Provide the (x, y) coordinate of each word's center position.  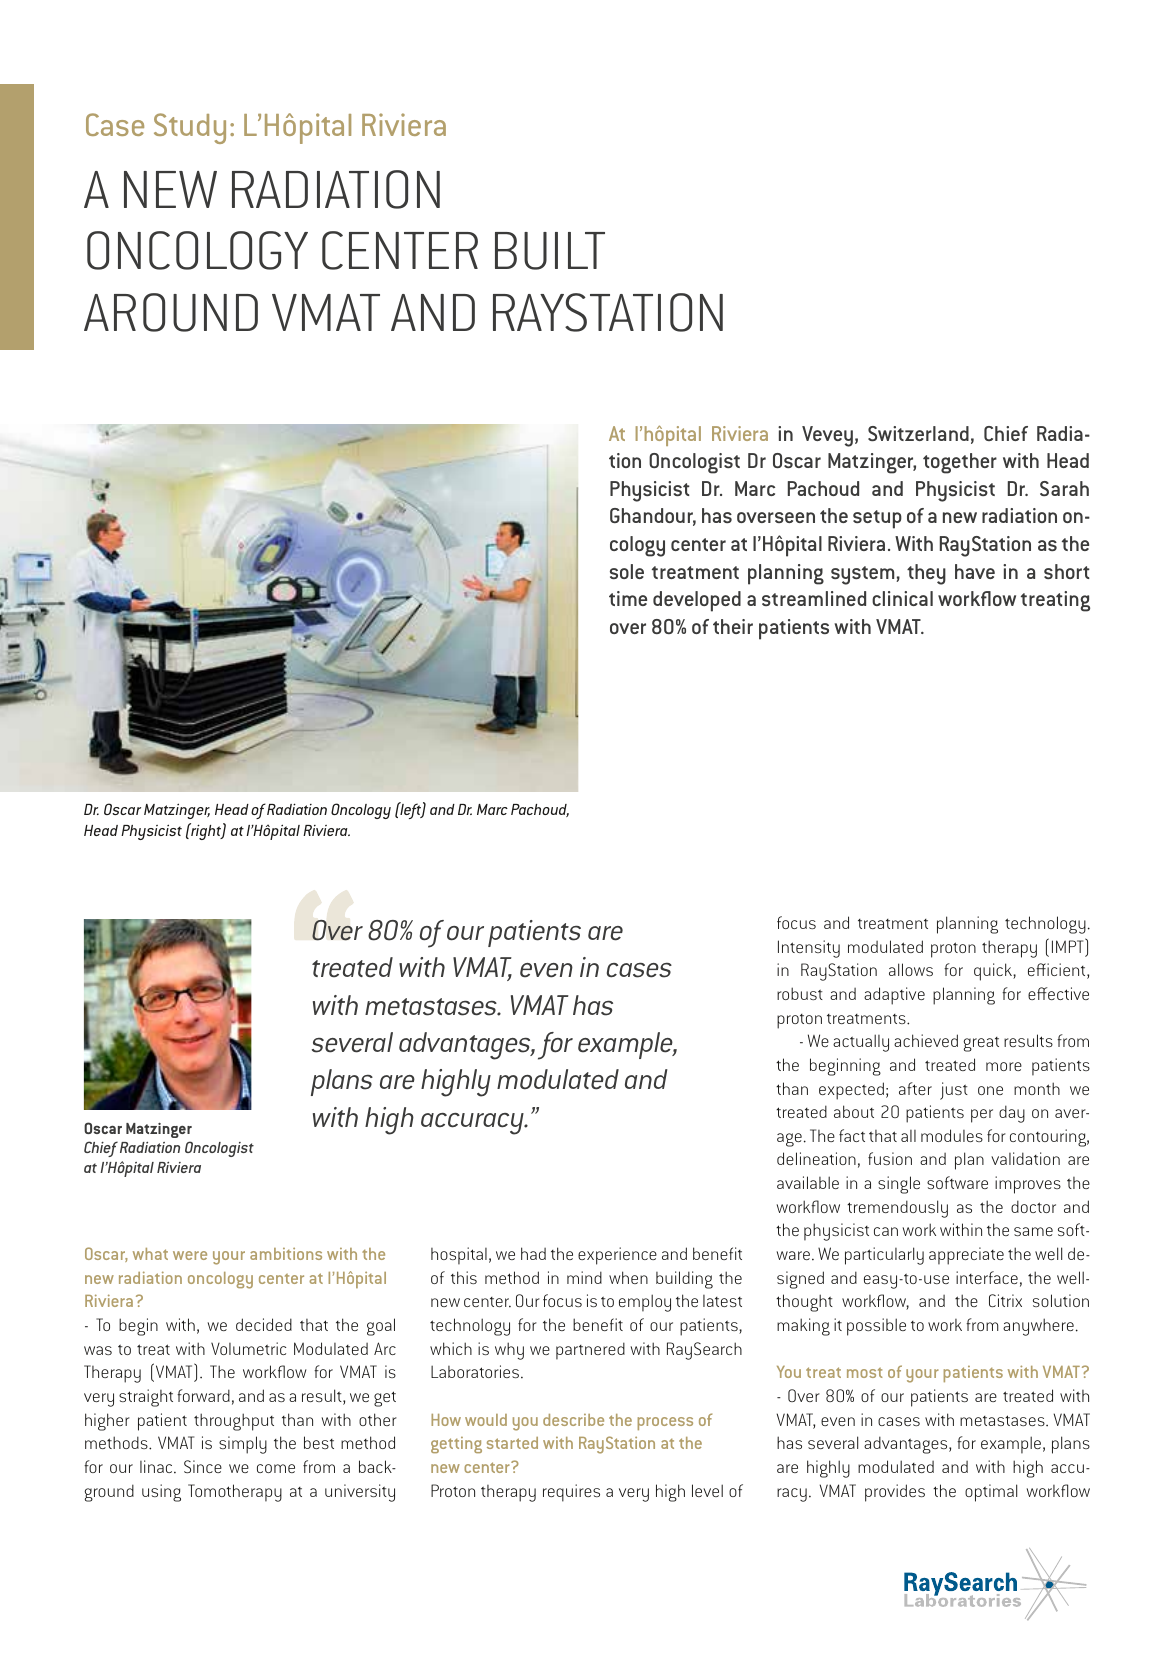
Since (203, 1466)
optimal (991, 1493)
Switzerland (918, 433)
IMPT (1069, 945)
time (628, 598)
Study (190, 128)
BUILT (550, 251)
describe (573, 1420)
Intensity (809, 949)
